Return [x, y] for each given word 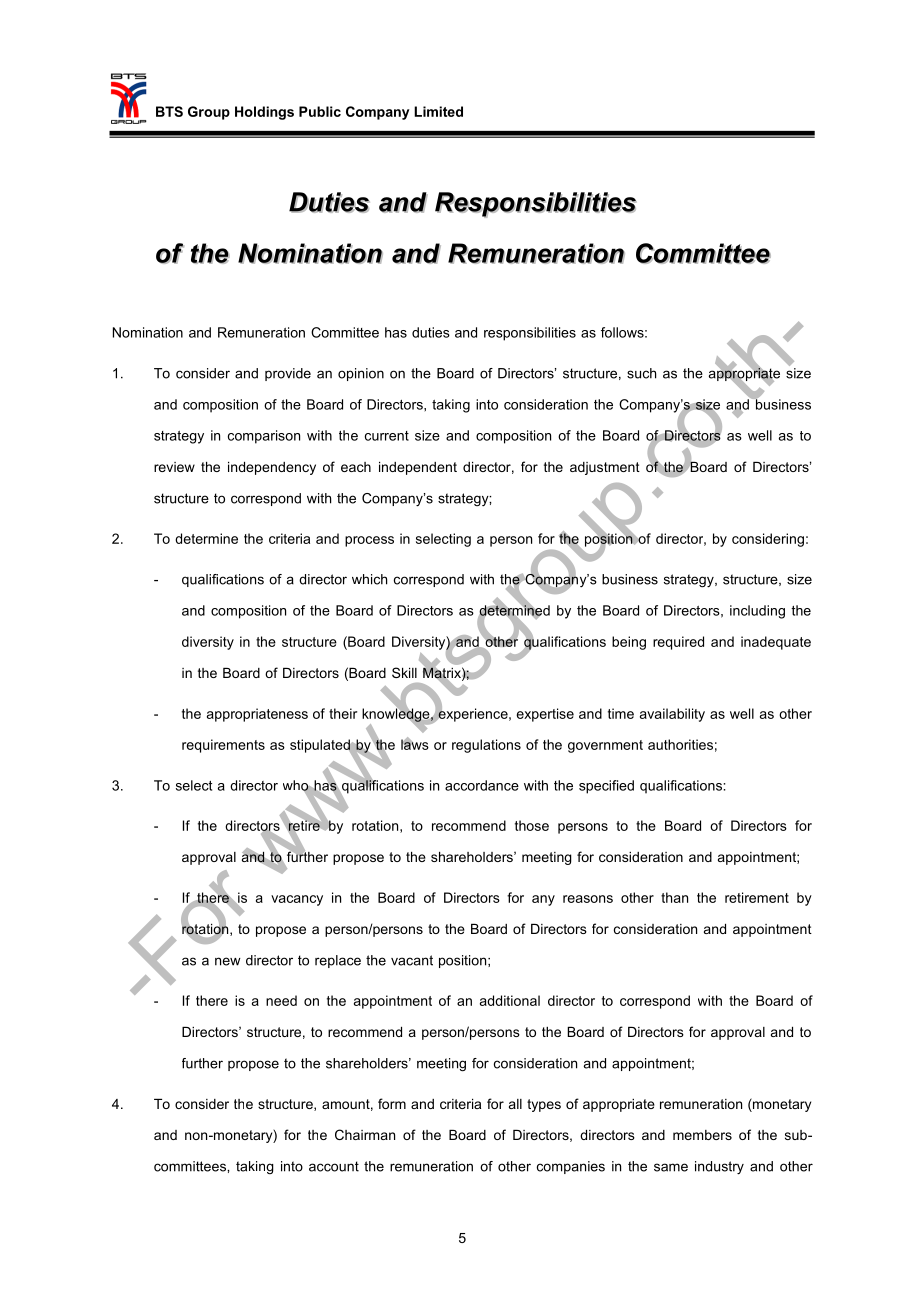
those [532, 825]
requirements [223, 746]
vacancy [297, 900]
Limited [438, 111]
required [678, 643]
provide [288, 374]
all [515, 1104]
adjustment [605, 468]
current [387, 436]
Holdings [264, 113]
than [674, 897]
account [334, 1166]
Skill [404, 672]
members [702, 1135]
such [641, 373]
